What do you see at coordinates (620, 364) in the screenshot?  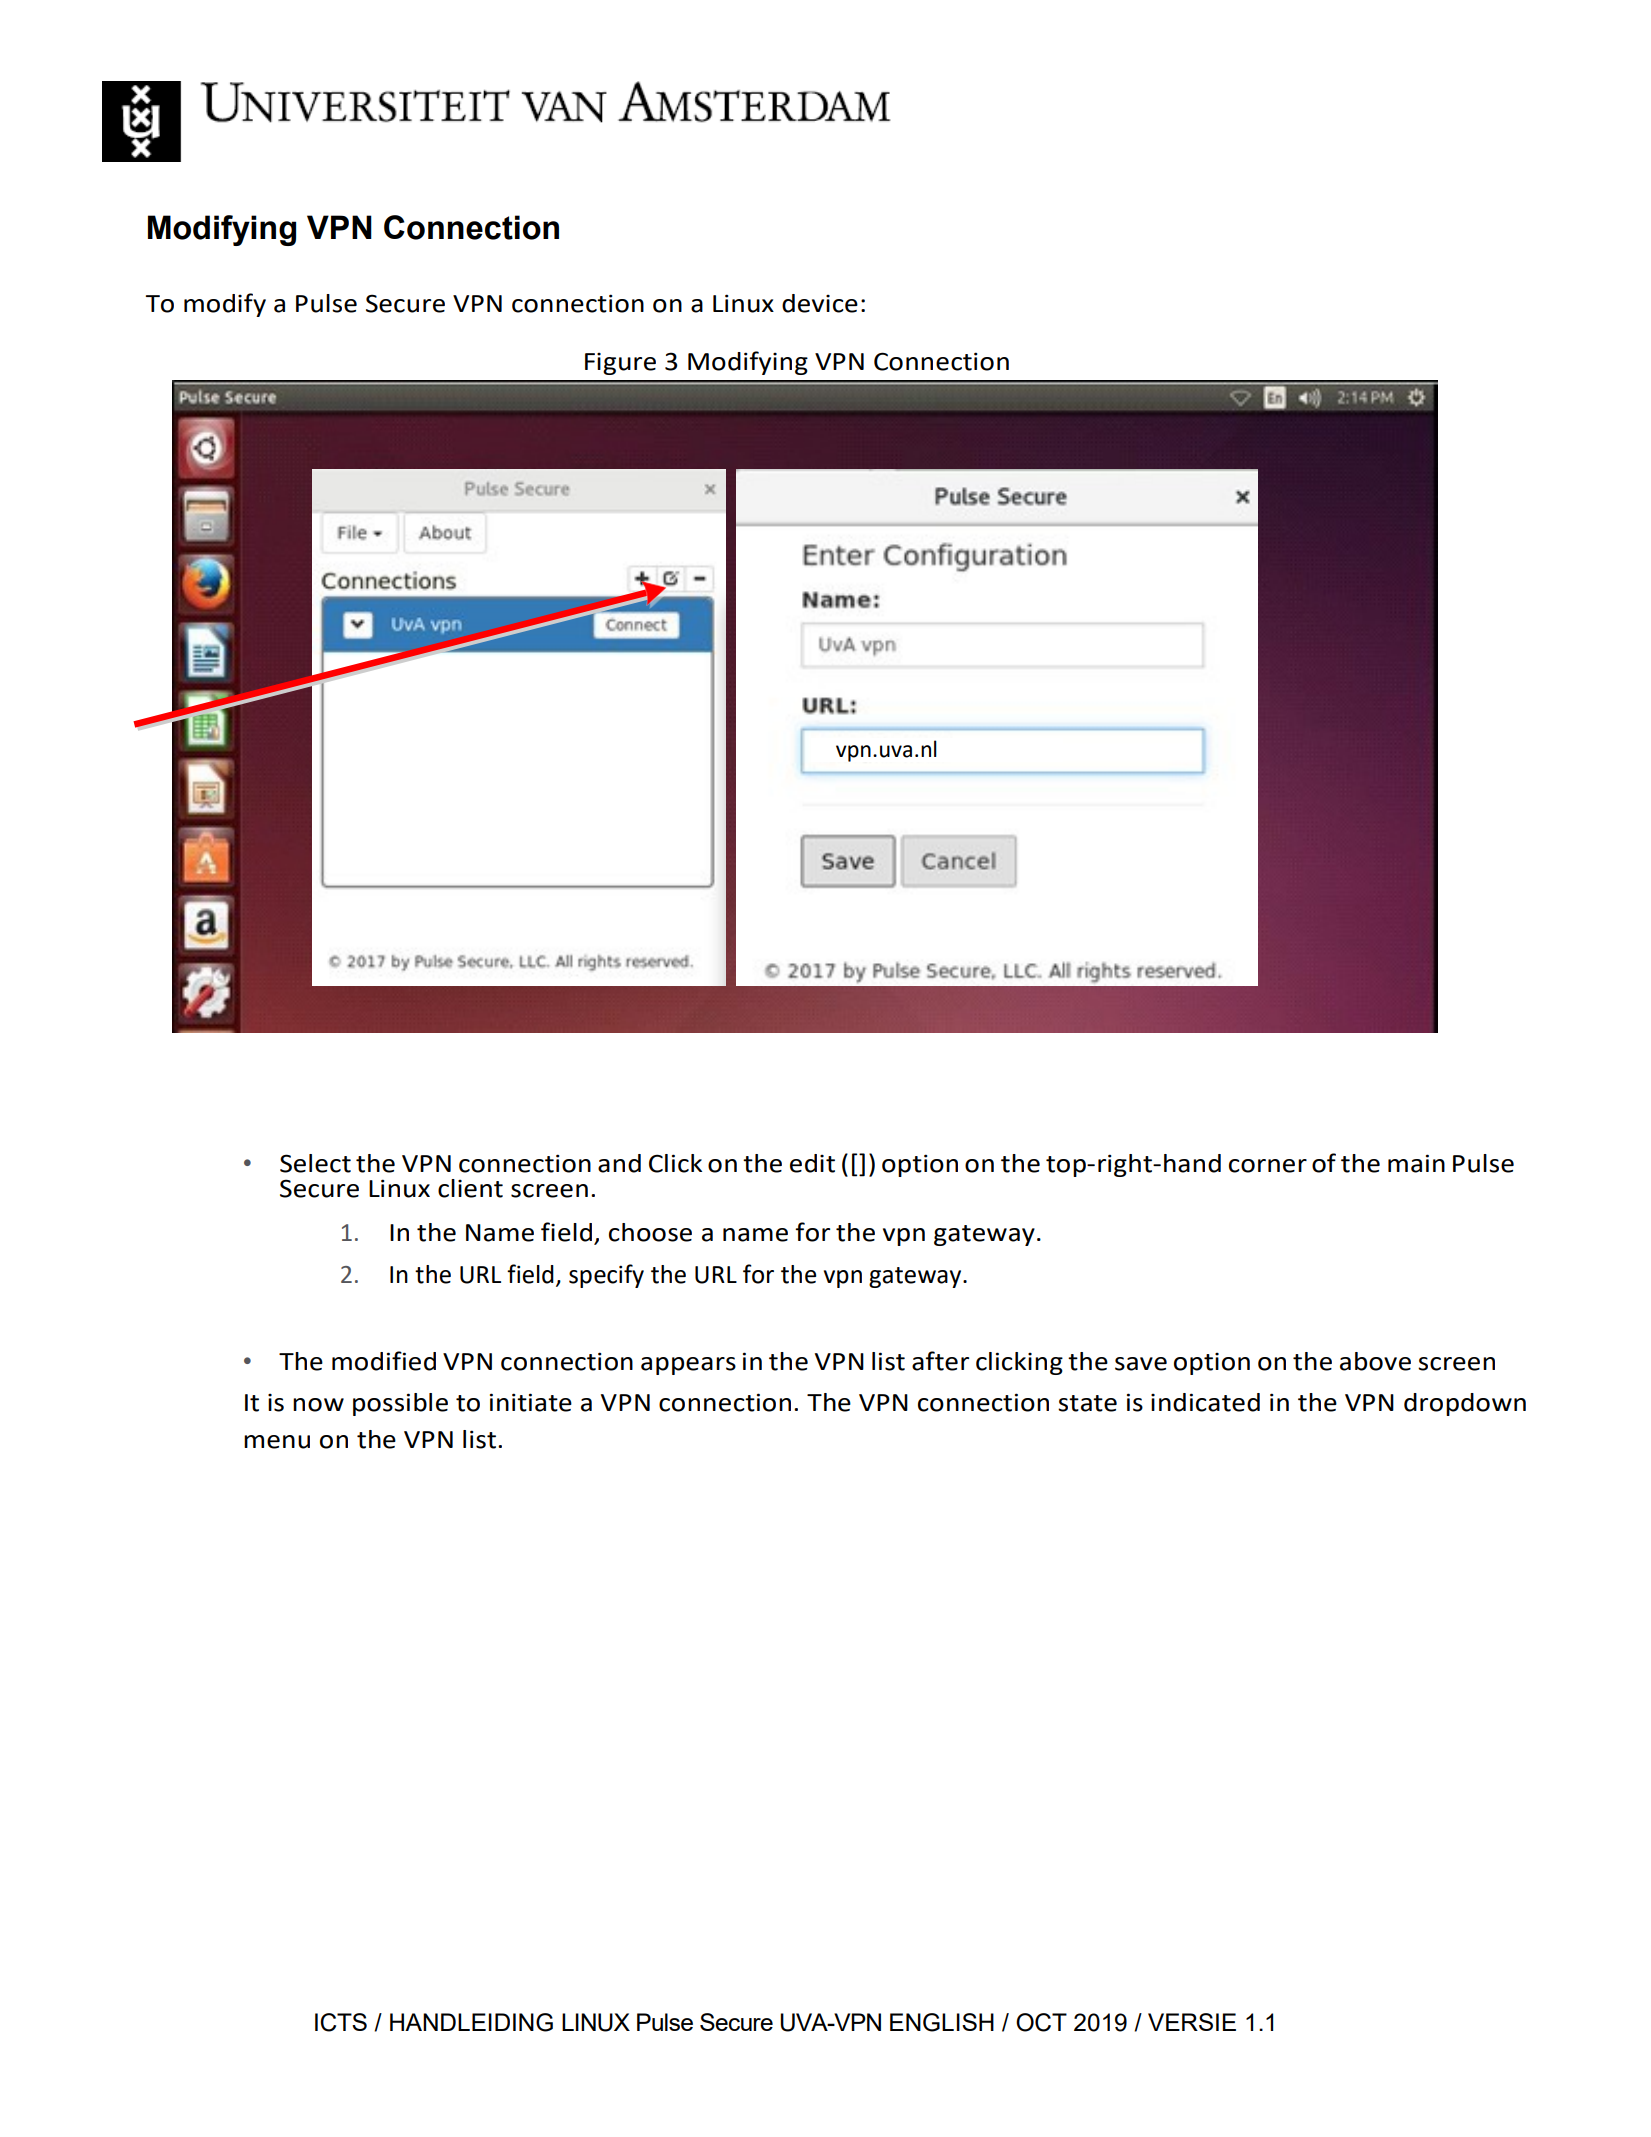 I see `Figure` at bounding box center [620, 364].
